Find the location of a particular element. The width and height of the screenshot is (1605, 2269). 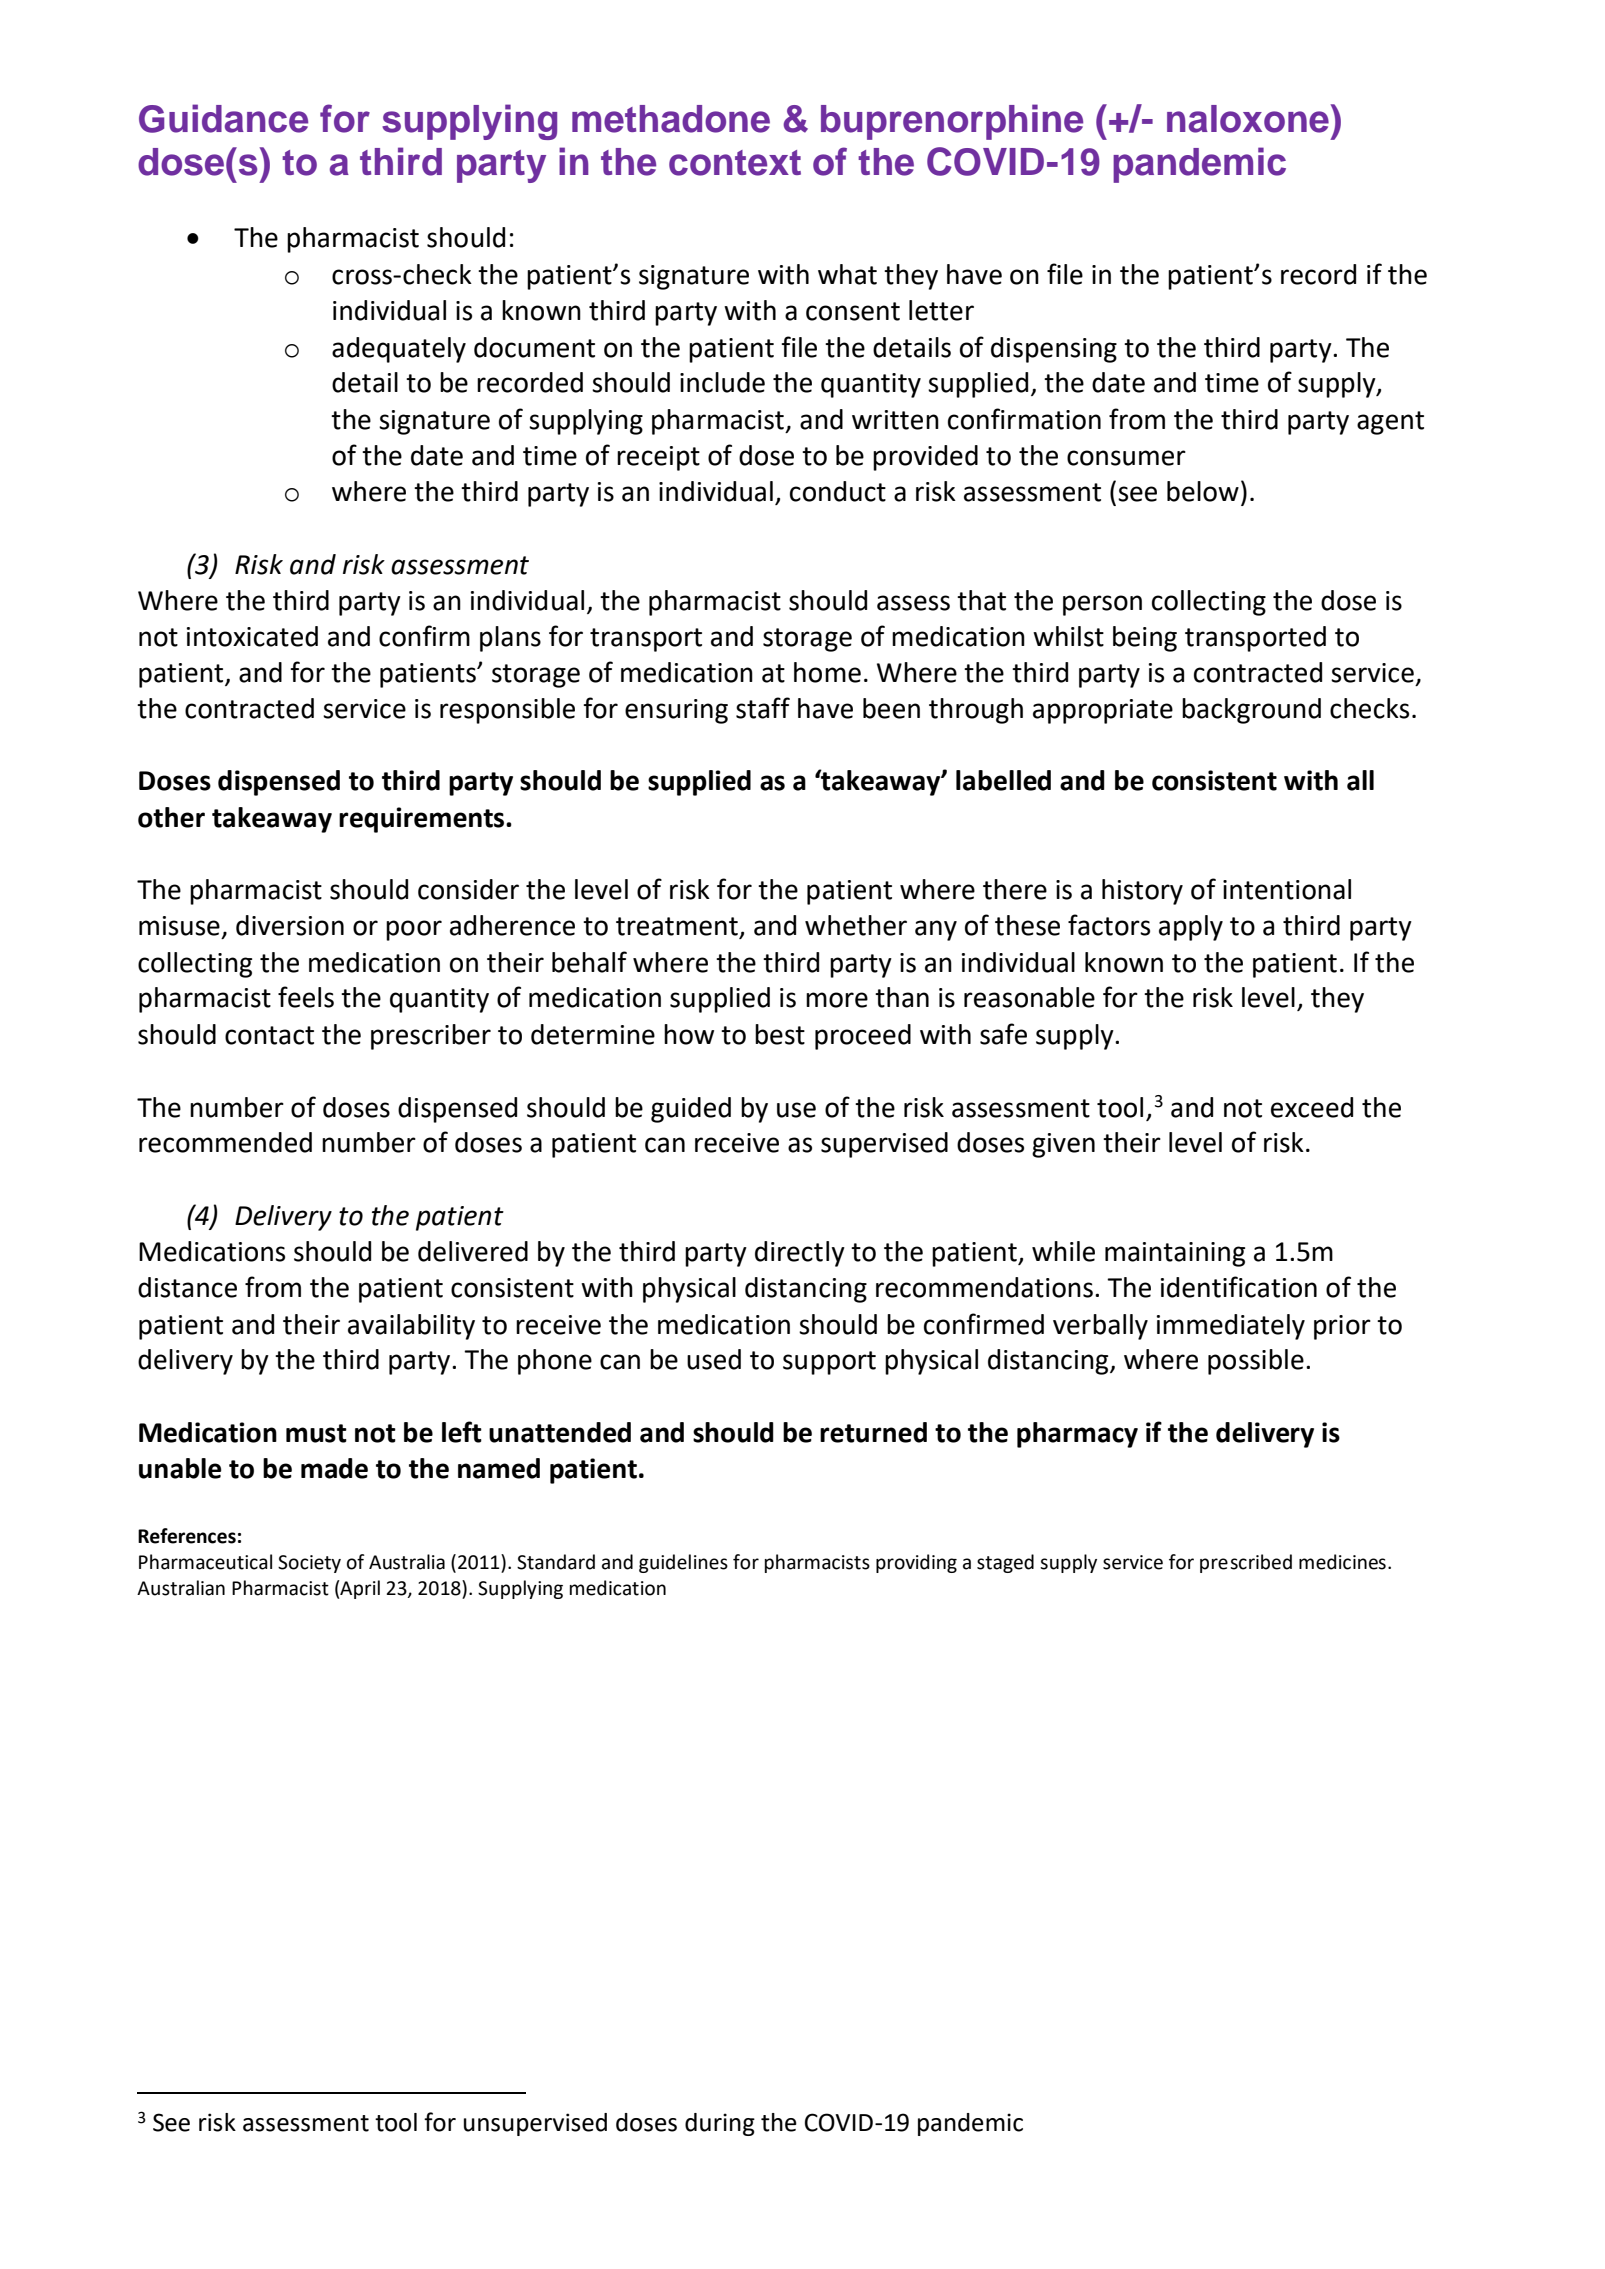

intoxicated is located at coordinates (252, 636).
